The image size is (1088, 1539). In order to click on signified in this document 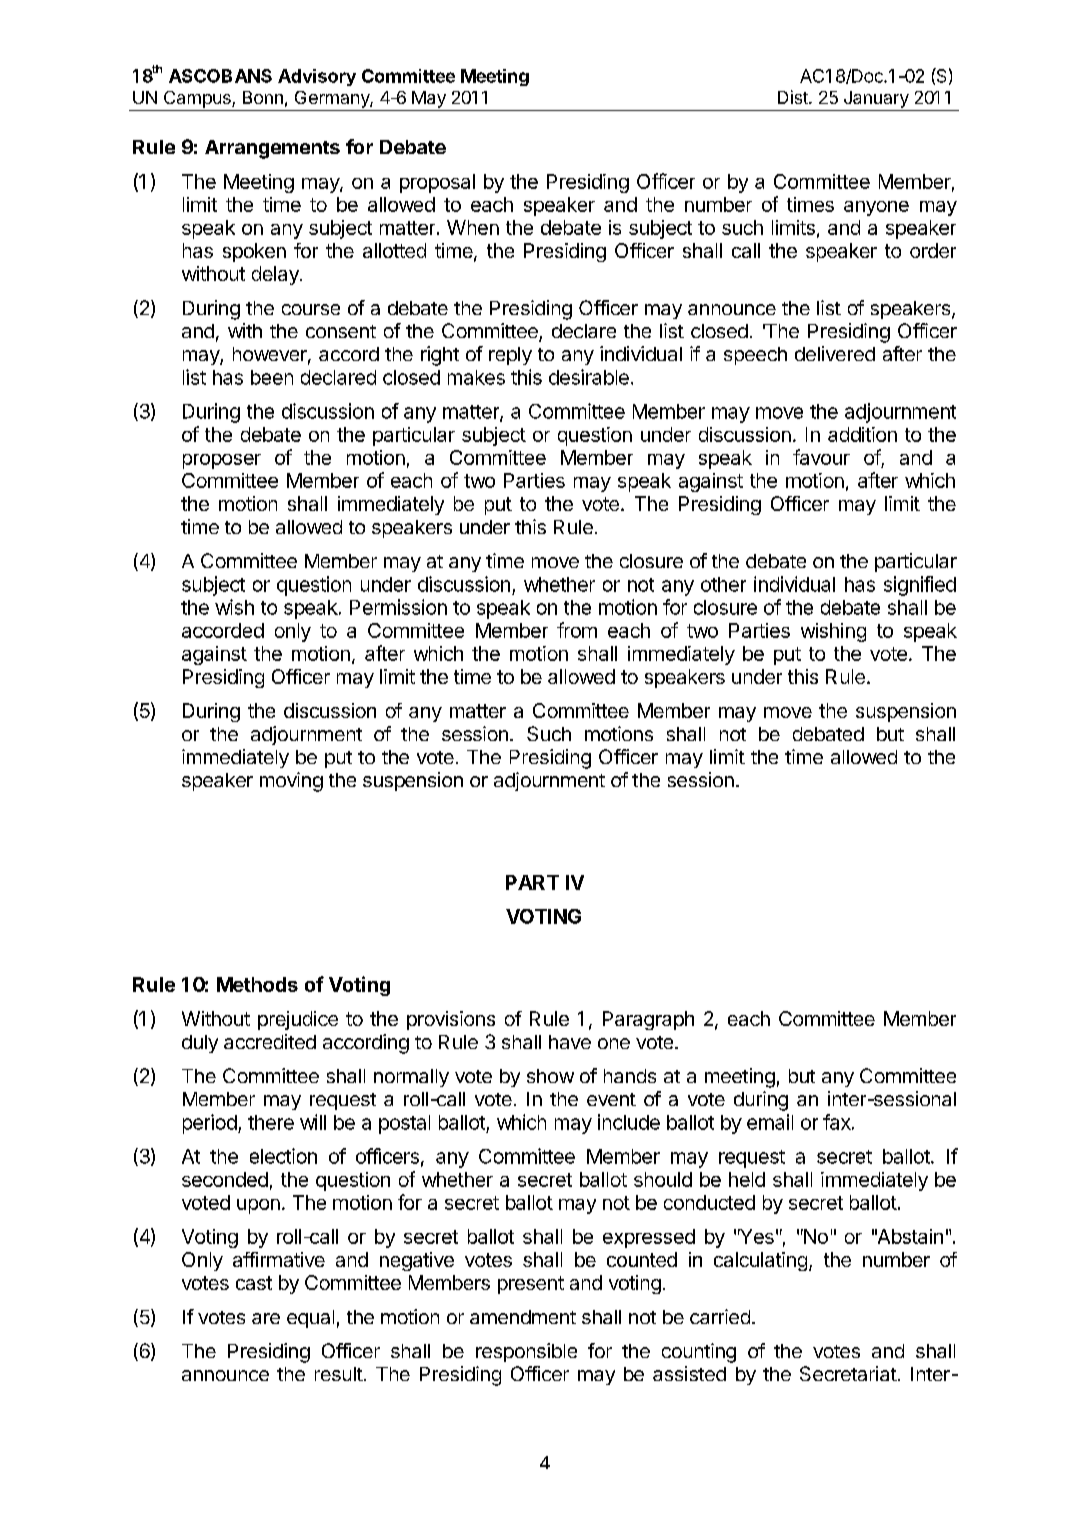, I will do `click(920, 586)`.
